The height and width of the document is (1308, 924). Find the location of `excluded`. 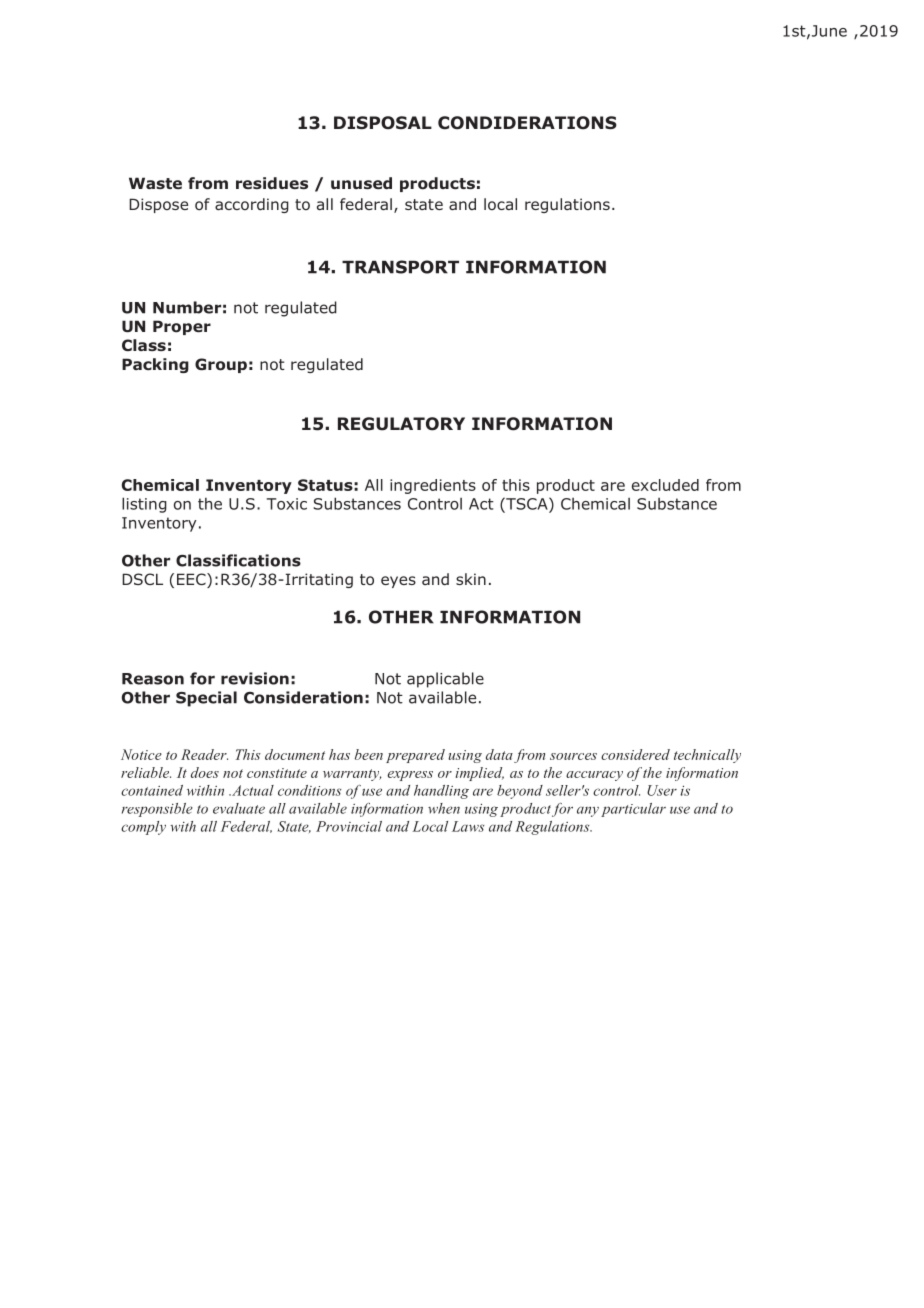

excluded is located at coordinates (665, 485).
